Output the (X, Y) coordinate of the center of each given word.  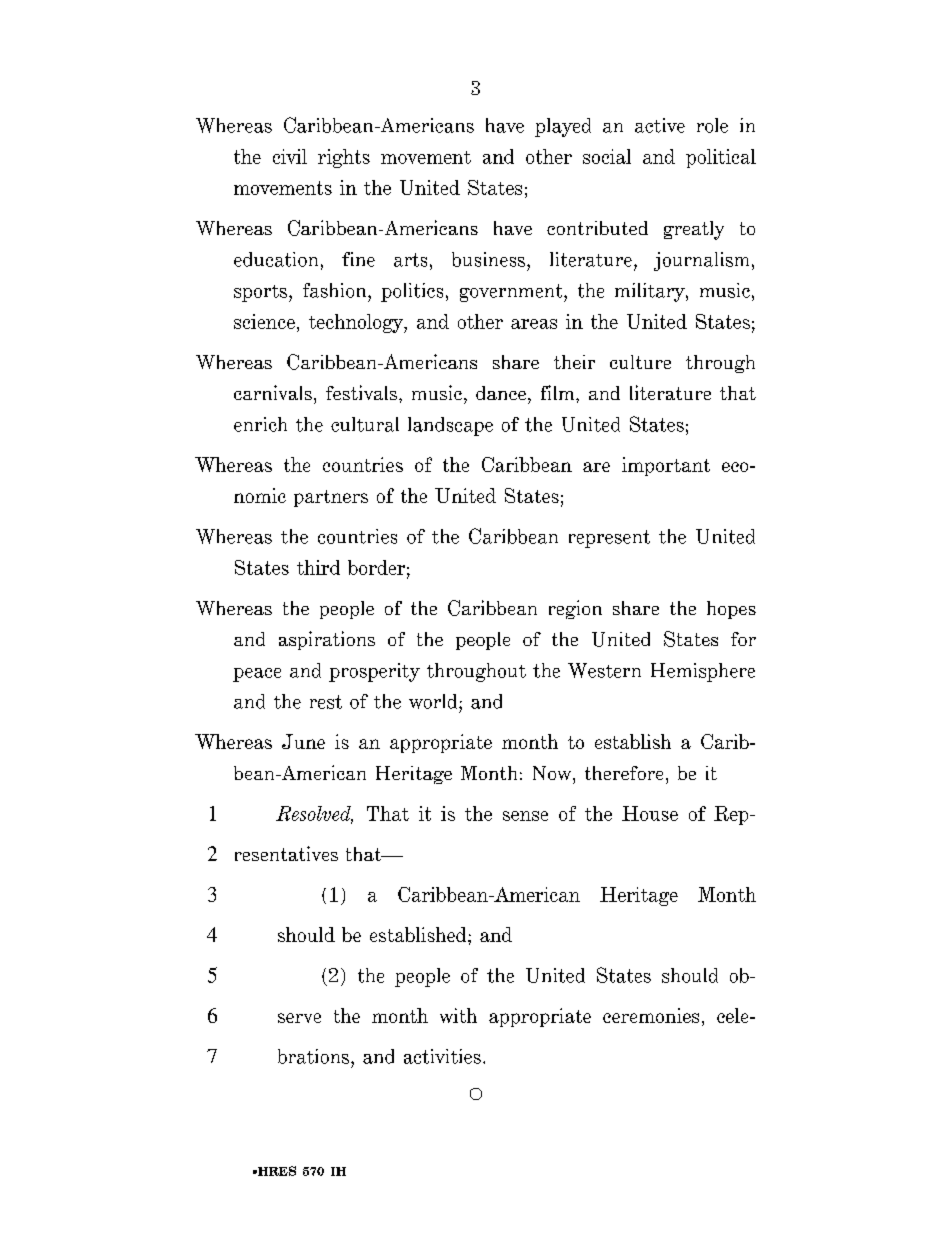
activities (442, 1056)
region (575, 609)
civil (290, 156)
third (318, 567)
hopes (731, 610)
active (660, 125)
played (563, 127)
